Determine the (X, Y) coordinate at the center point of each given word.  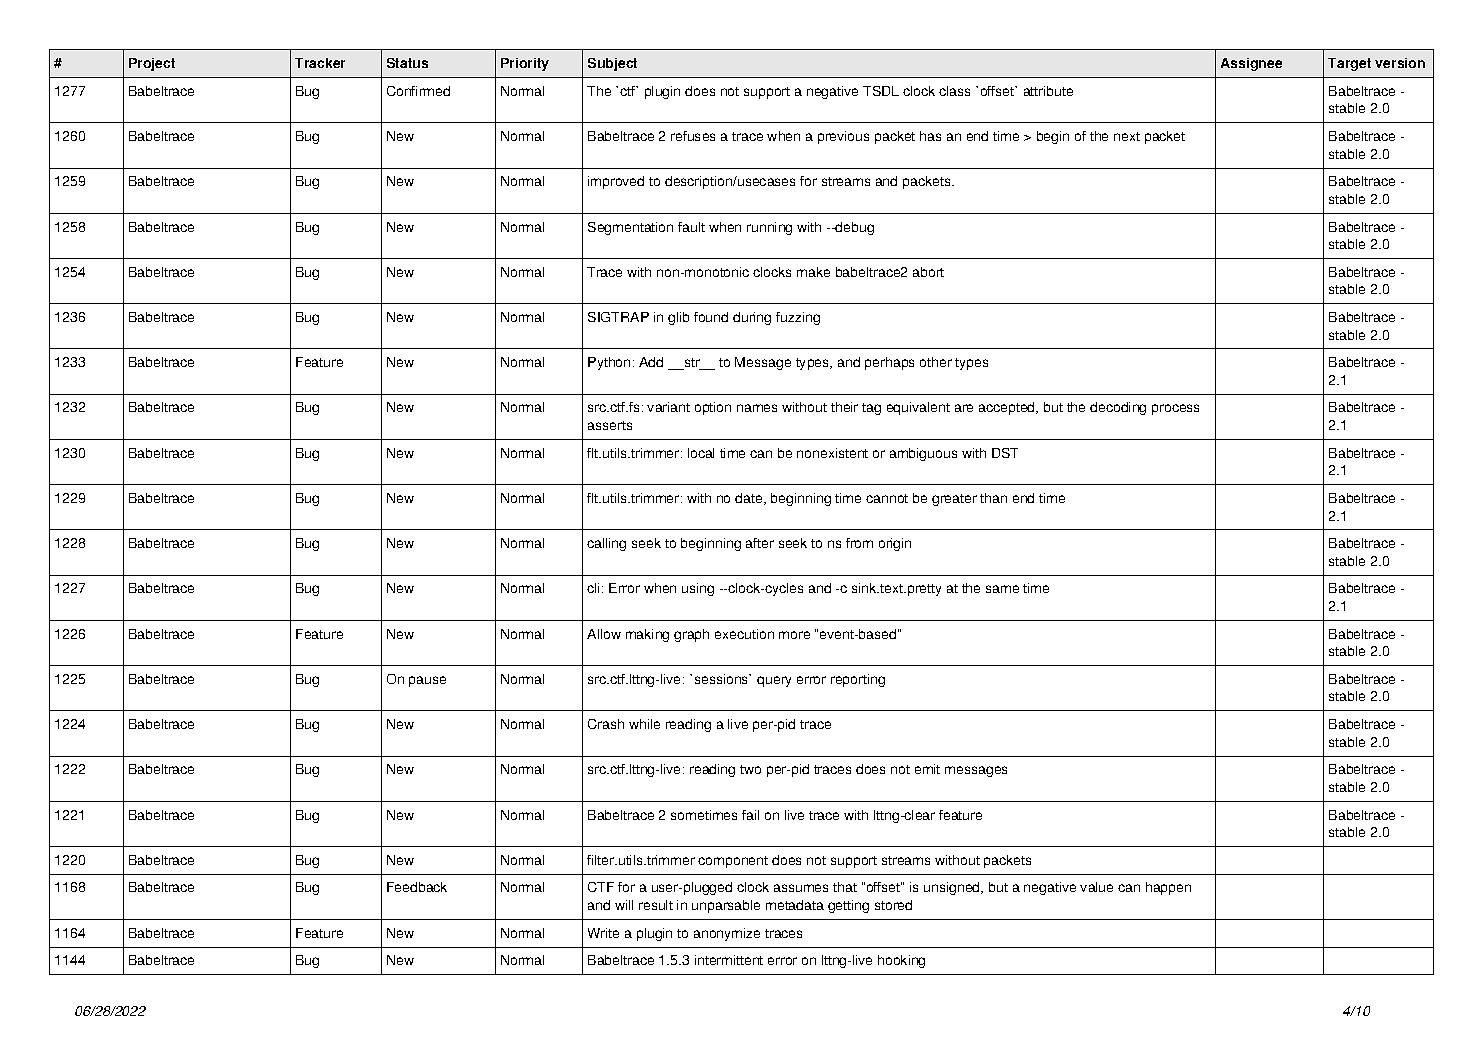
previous (843, 137)
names (757, 408)
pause (427, 681)
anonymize (727, 934)
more (794, 635)
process (1175, 409)
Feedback (417, 887)
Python (609, 363)
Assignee (1251, 64)
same (1002, 589)
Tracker (320, 63)
